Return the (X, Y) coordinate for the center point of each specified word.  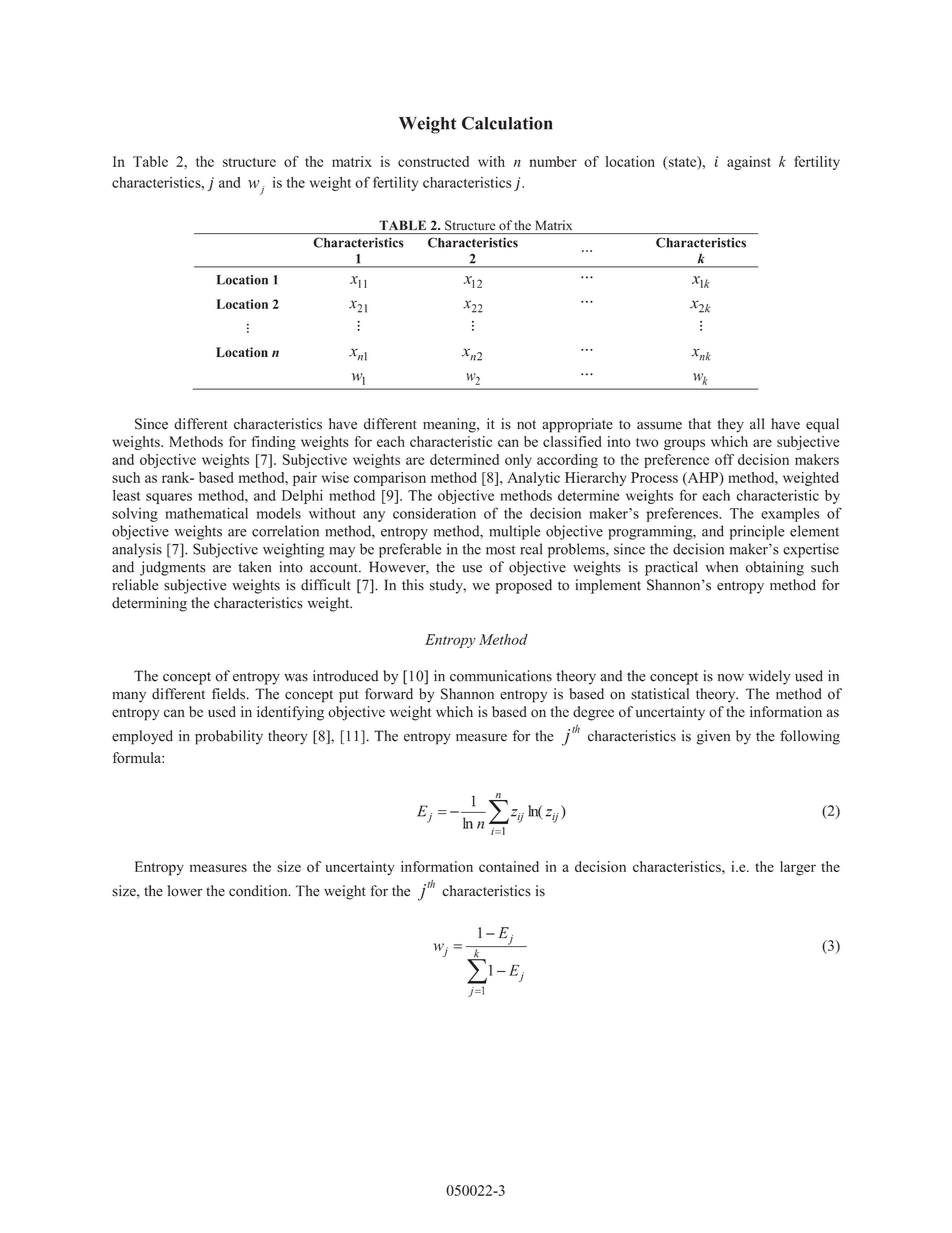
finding (274, 443)
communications (501, 676)
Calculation (507, 123)
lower (185, 891)
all (757, 424)
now (731, 678)
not (526, 425)
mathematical (206, 513)
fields (230, 694)
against (749, 163)
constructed (433, 161)
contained (509, 866)
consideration (434, 513)
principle (757, 532)
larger (798, 868)
